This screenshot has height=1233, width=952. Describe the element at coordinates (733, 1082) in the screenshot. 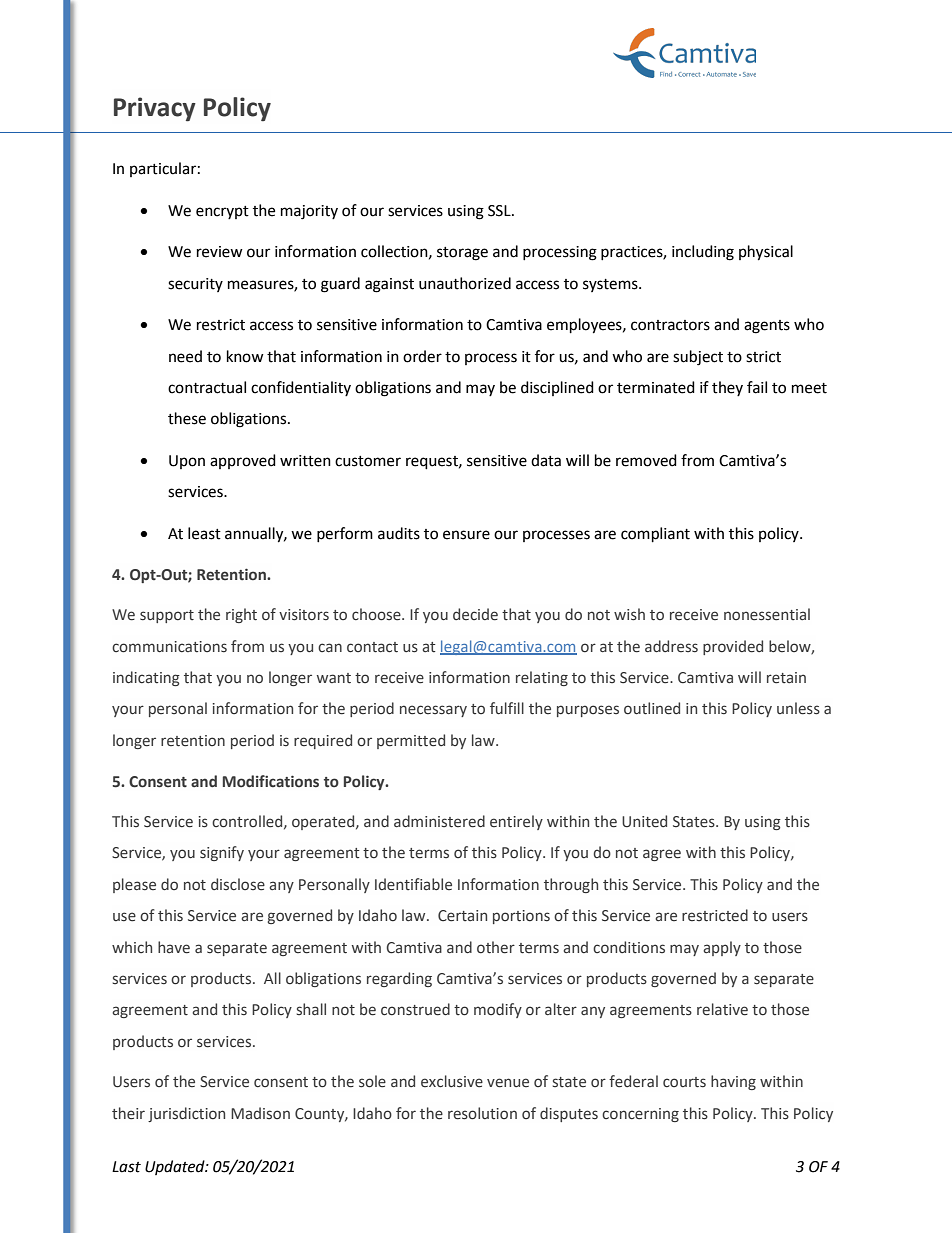

I see `having` at that location.
